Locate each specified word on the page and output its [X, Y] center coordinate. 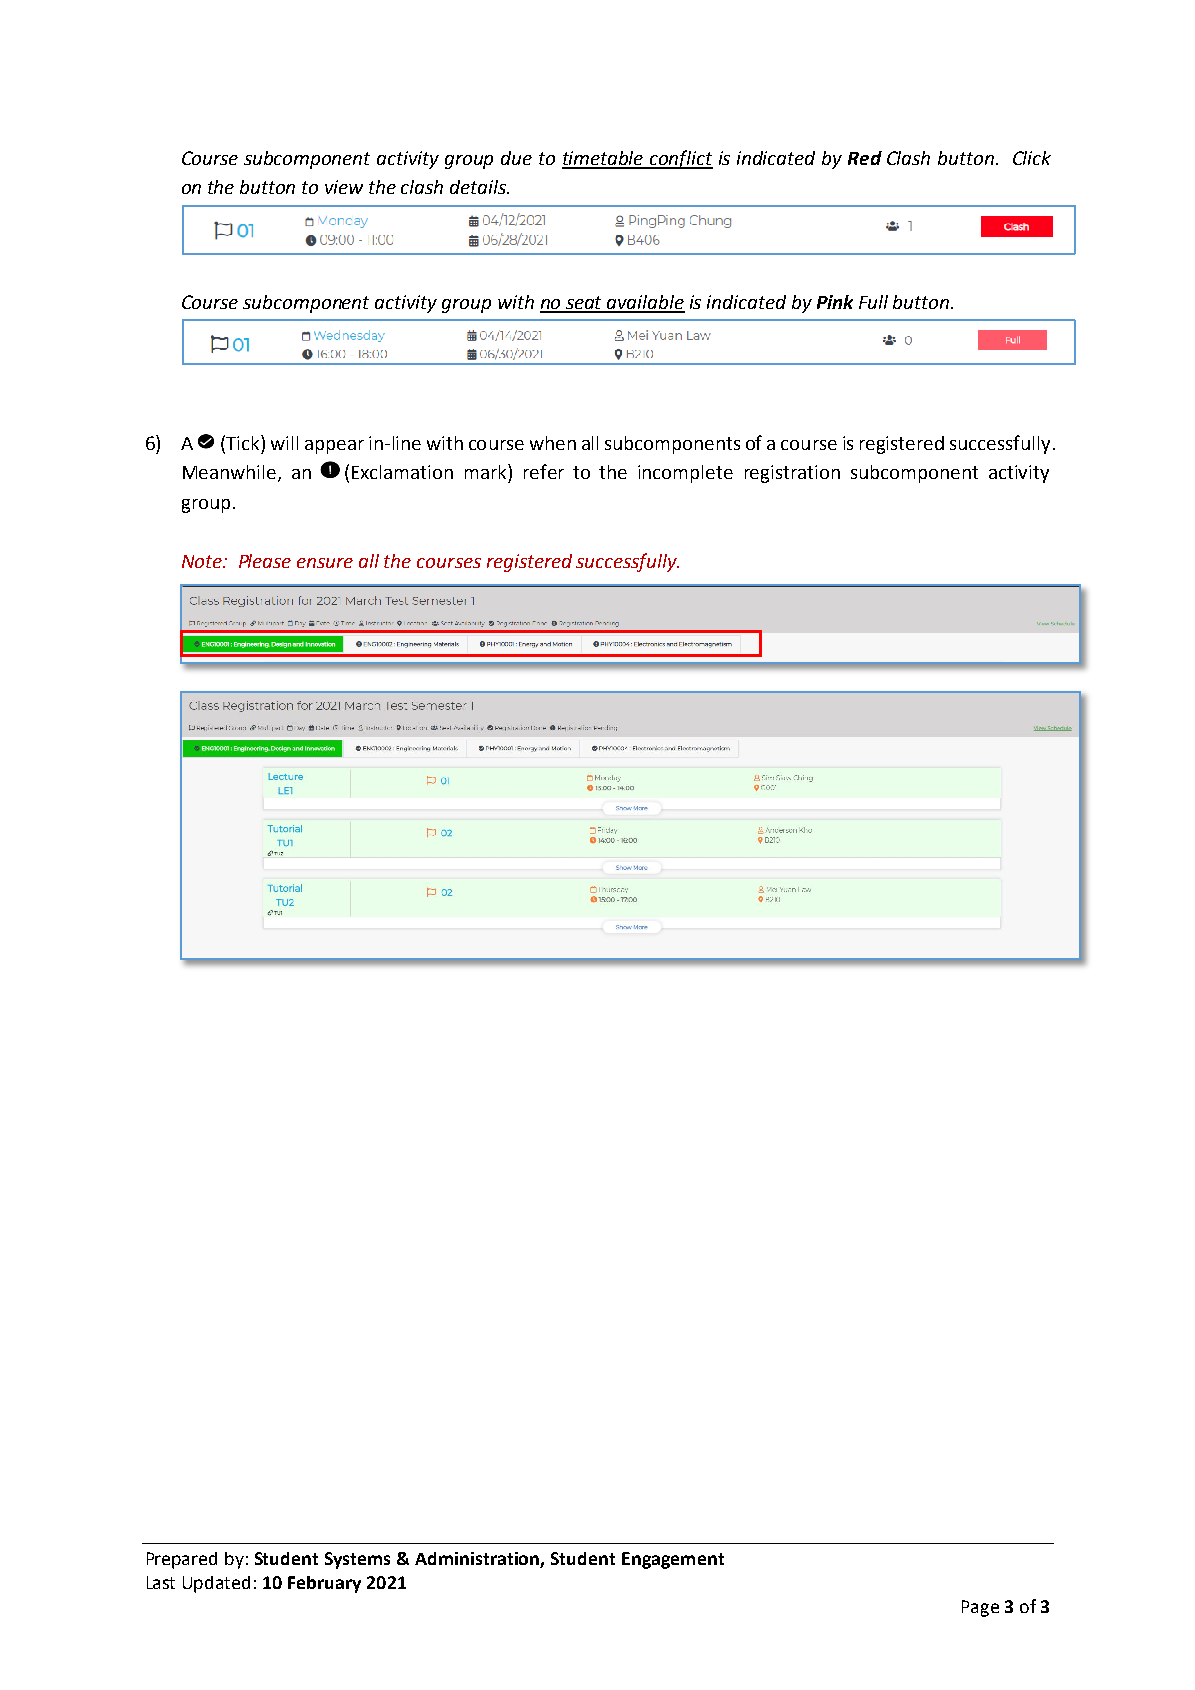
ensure [325, 563]
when [553, 443]
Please [265, 561]
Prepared [182, 1560]
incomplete [685, 474]
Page [980, 1608]
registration [792, 474]
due [516, 158]
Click [1032, 158]
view [344, 187]
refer [544, 471]
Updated [216, 1584]
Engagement [673, 1560]
